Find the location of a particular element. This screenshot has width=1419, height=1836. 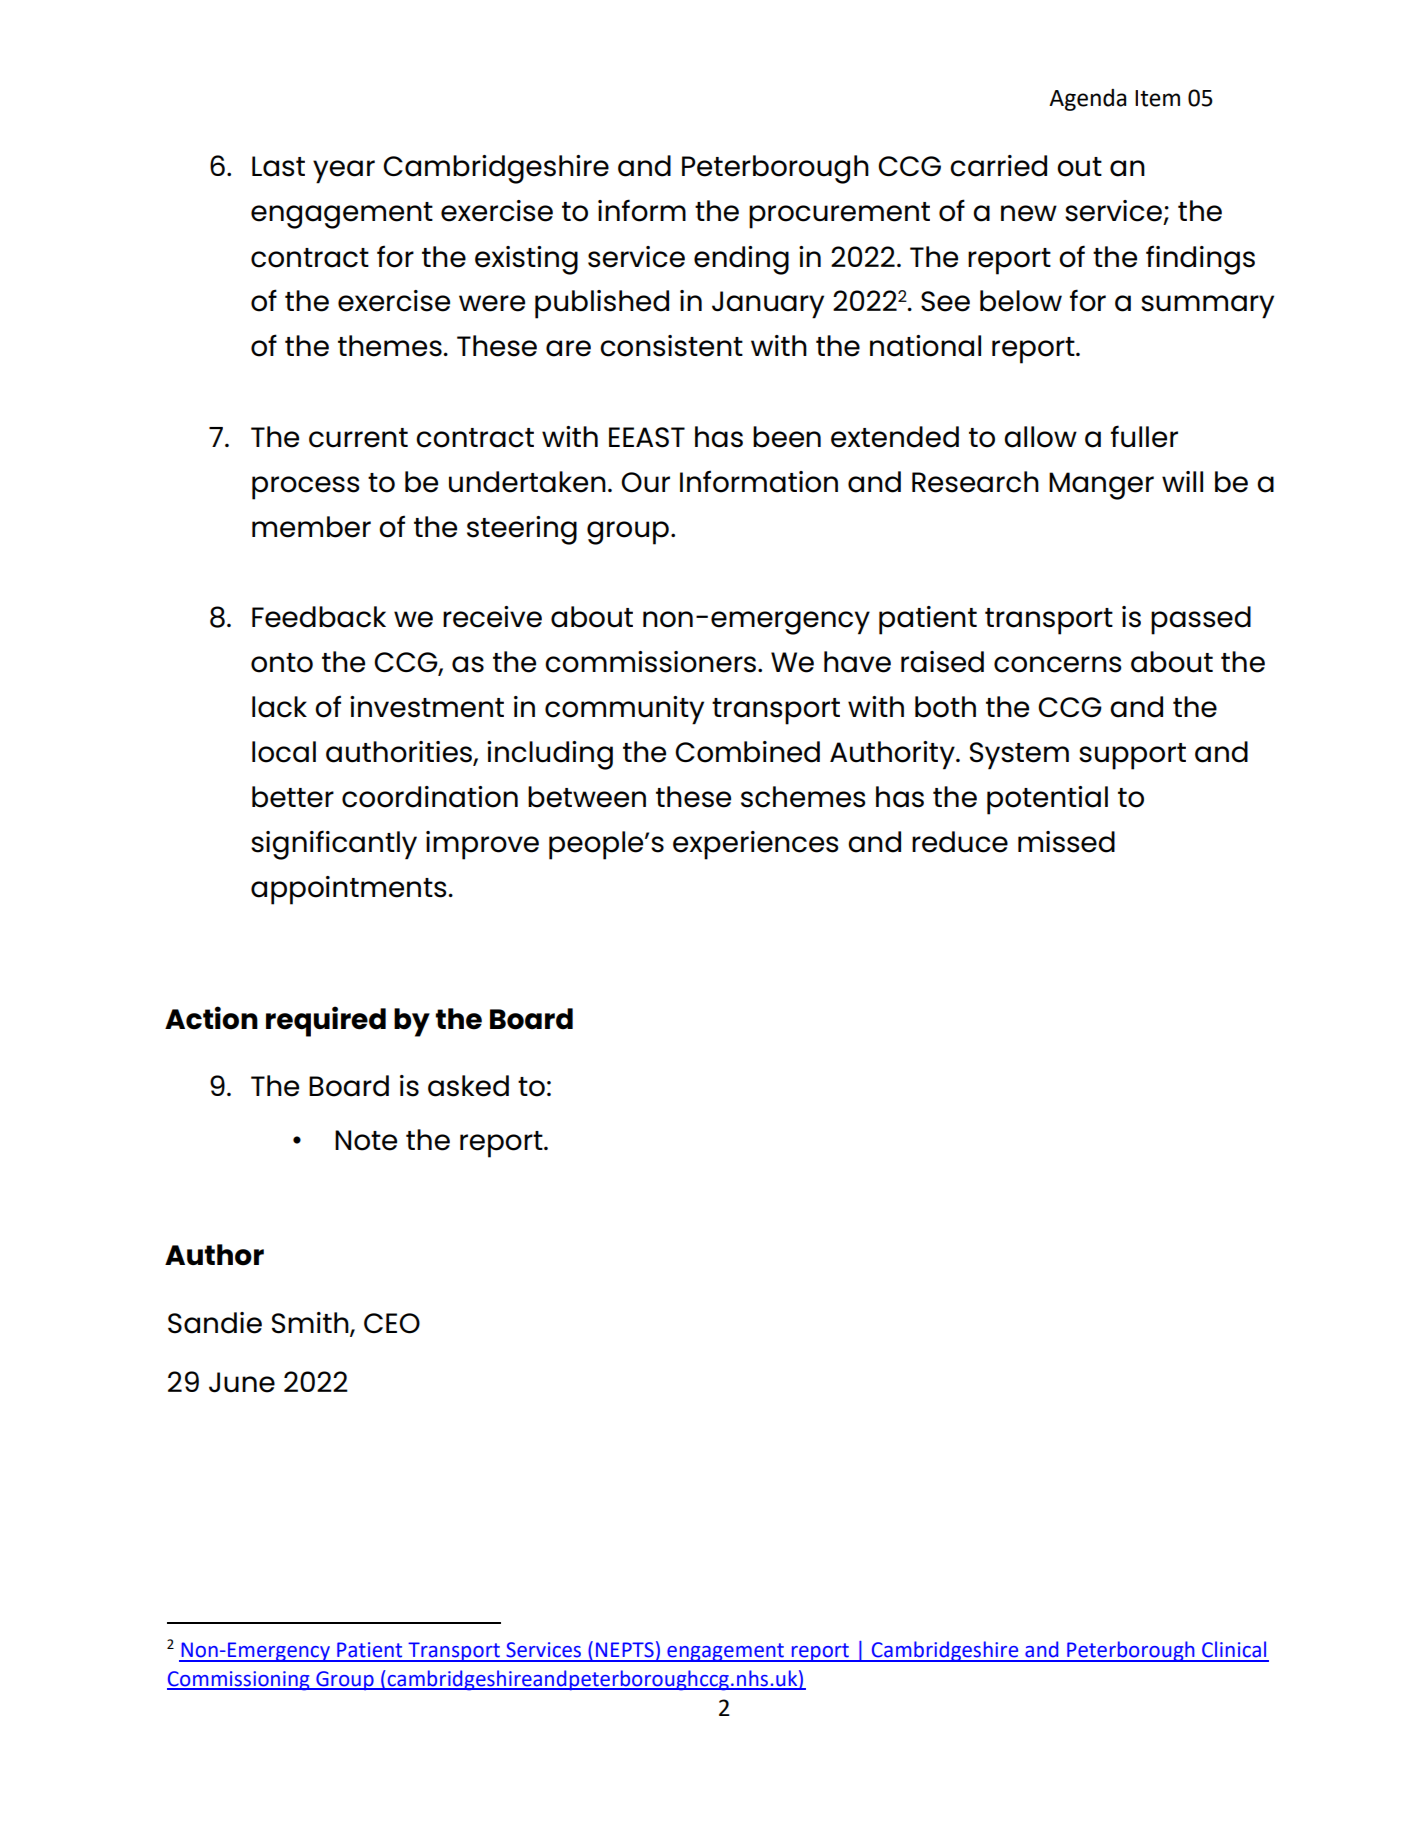

concerns is located at coordinates (1057, 664).
